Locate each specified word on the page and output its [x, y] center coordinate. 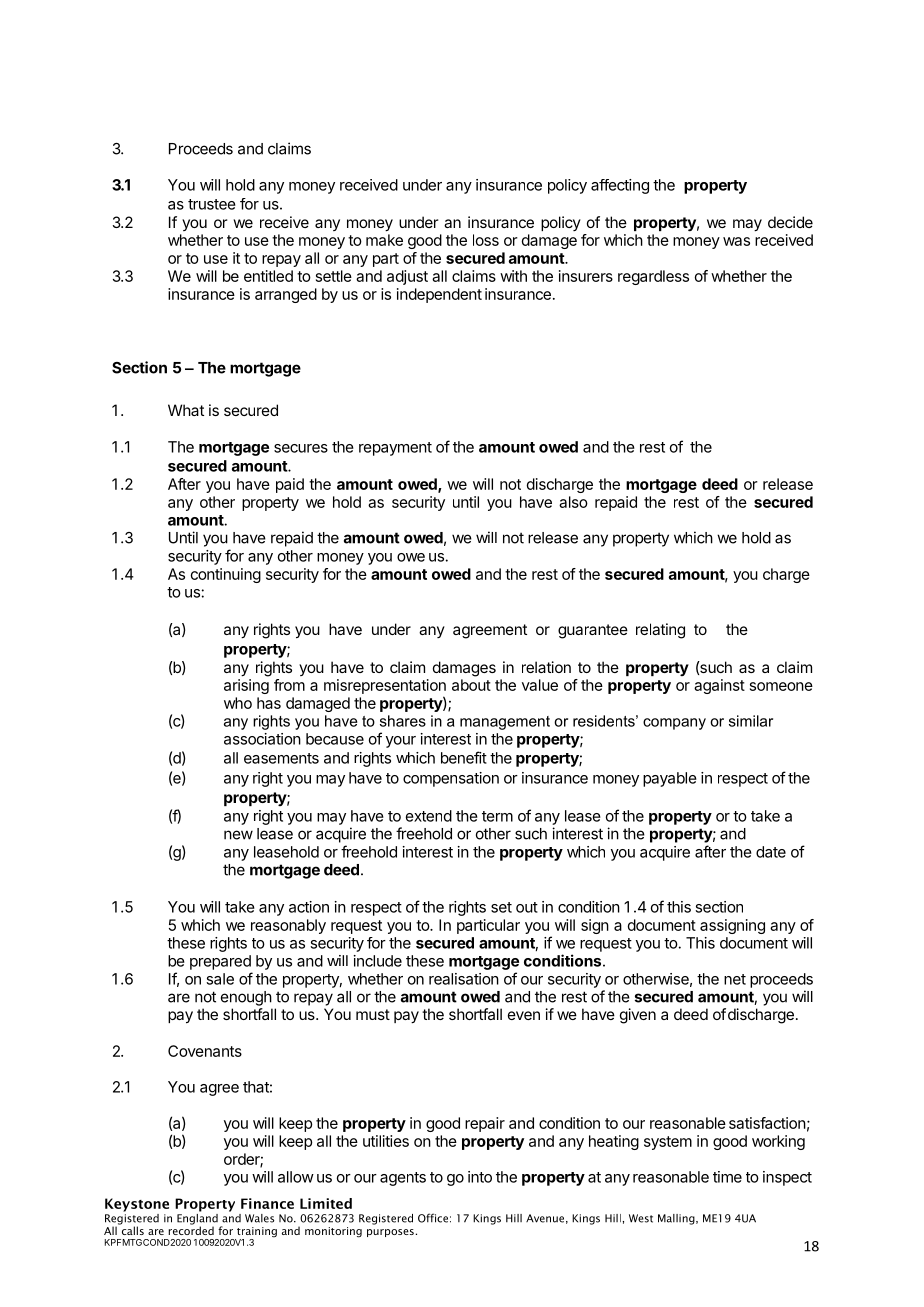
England [197, 1219]
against [719, 686]
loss [486, 240]
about [471, 685]
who [238, 703]
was [736, 241]
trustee [212, 204]
